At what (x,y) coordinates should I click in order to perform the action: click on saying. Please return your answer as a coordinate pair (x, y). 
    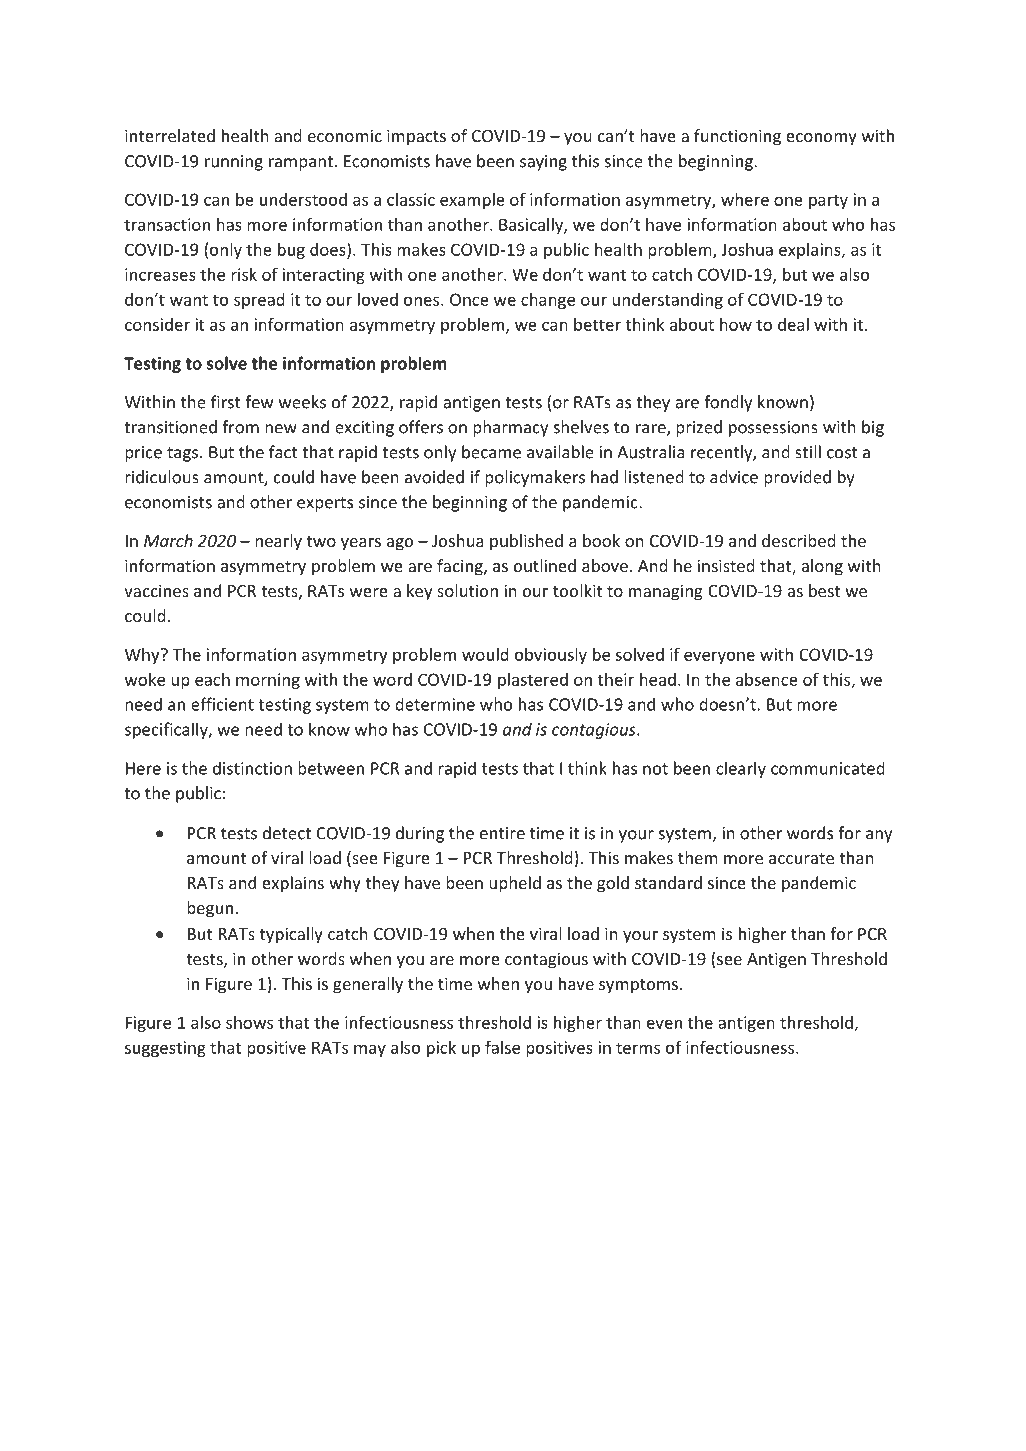
    Looking at the image, I should click on (543, 163).
